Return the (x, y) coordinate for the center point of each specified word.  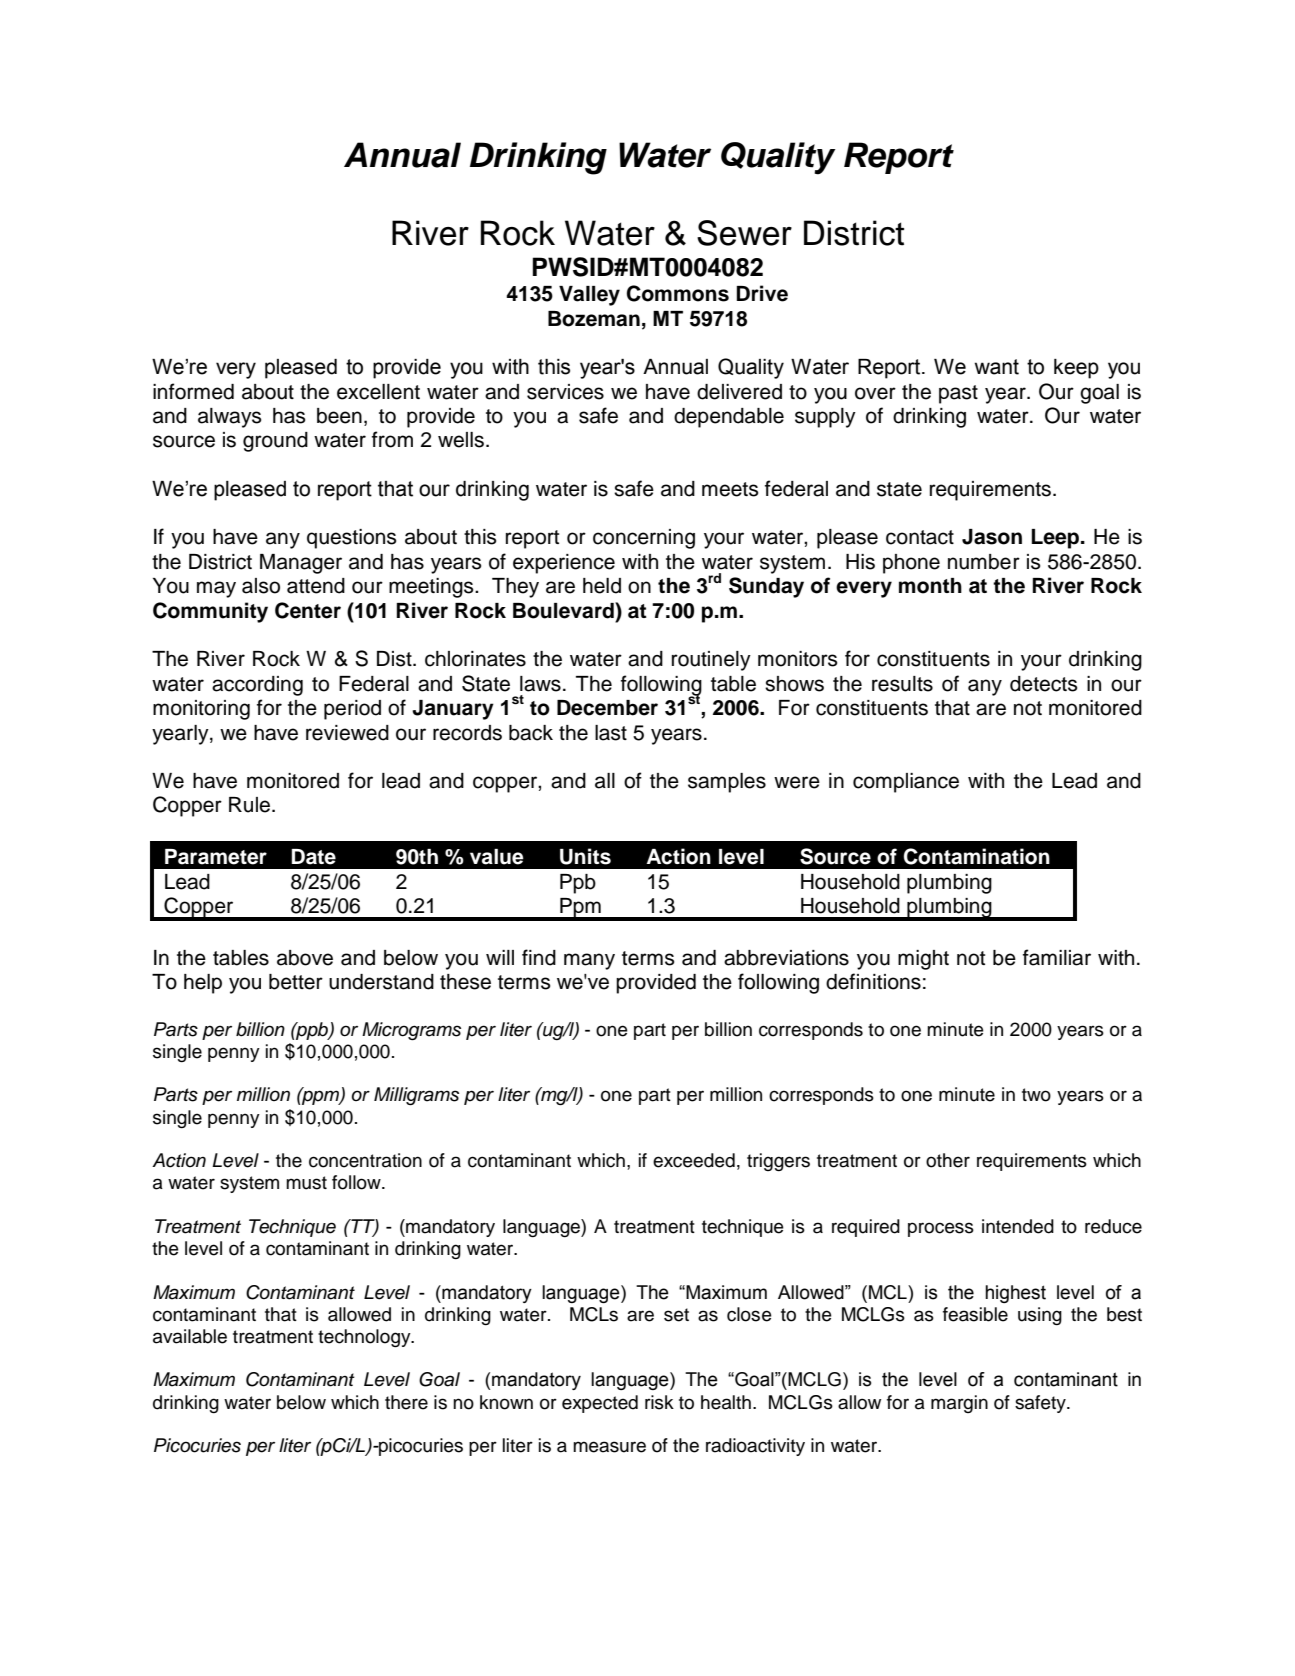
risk (659, 1402)
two (1036, 1095)
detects (1043, 684)
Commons (678, 293)
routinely (711, 661)
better (296, 982)
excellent (378, 392)
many (589, 961)
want (996, 367)
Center (308, 610)
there (406, 1402)
